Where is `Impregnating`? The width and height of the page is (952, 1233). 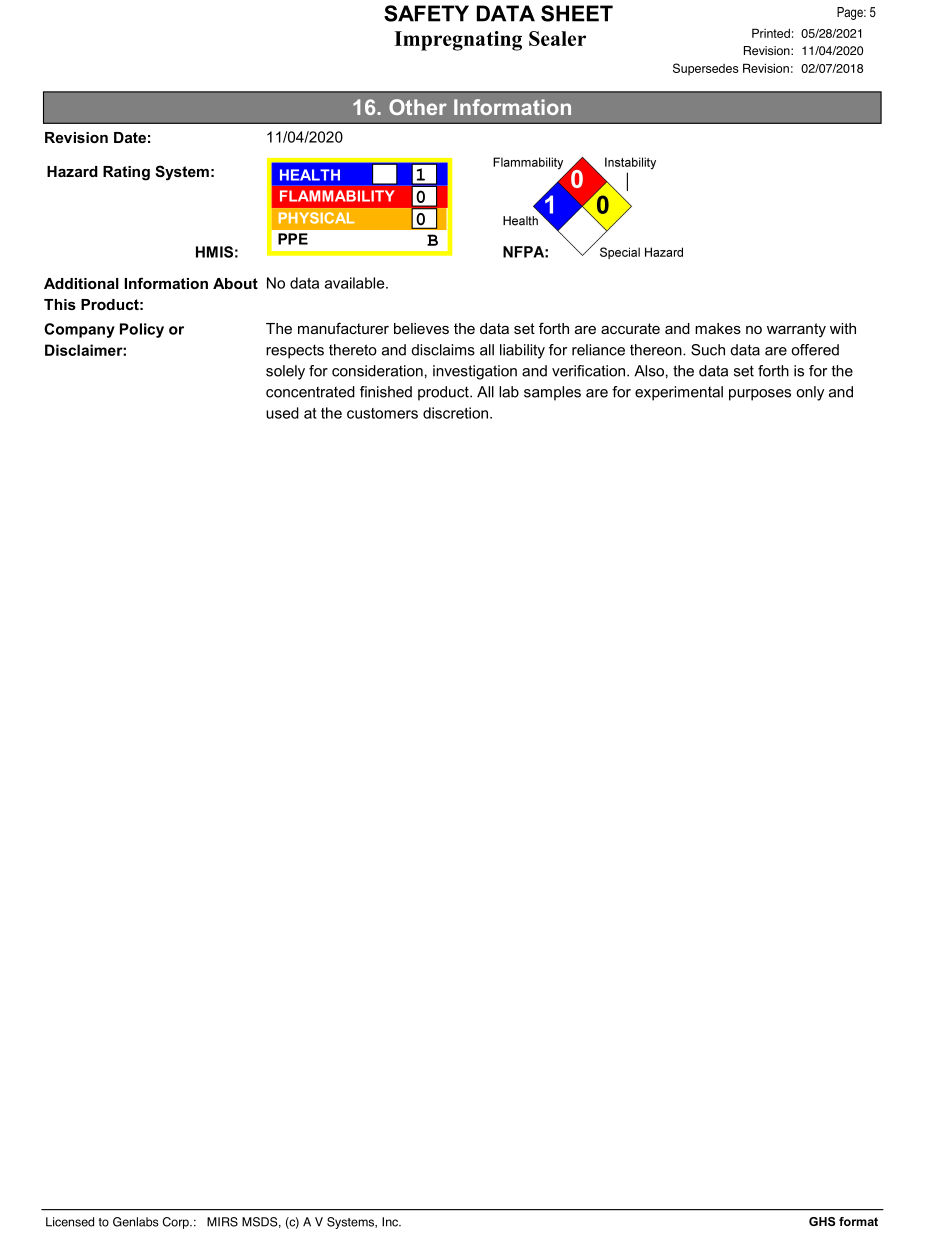
Impregnating is located at coordinates (458, 41).
